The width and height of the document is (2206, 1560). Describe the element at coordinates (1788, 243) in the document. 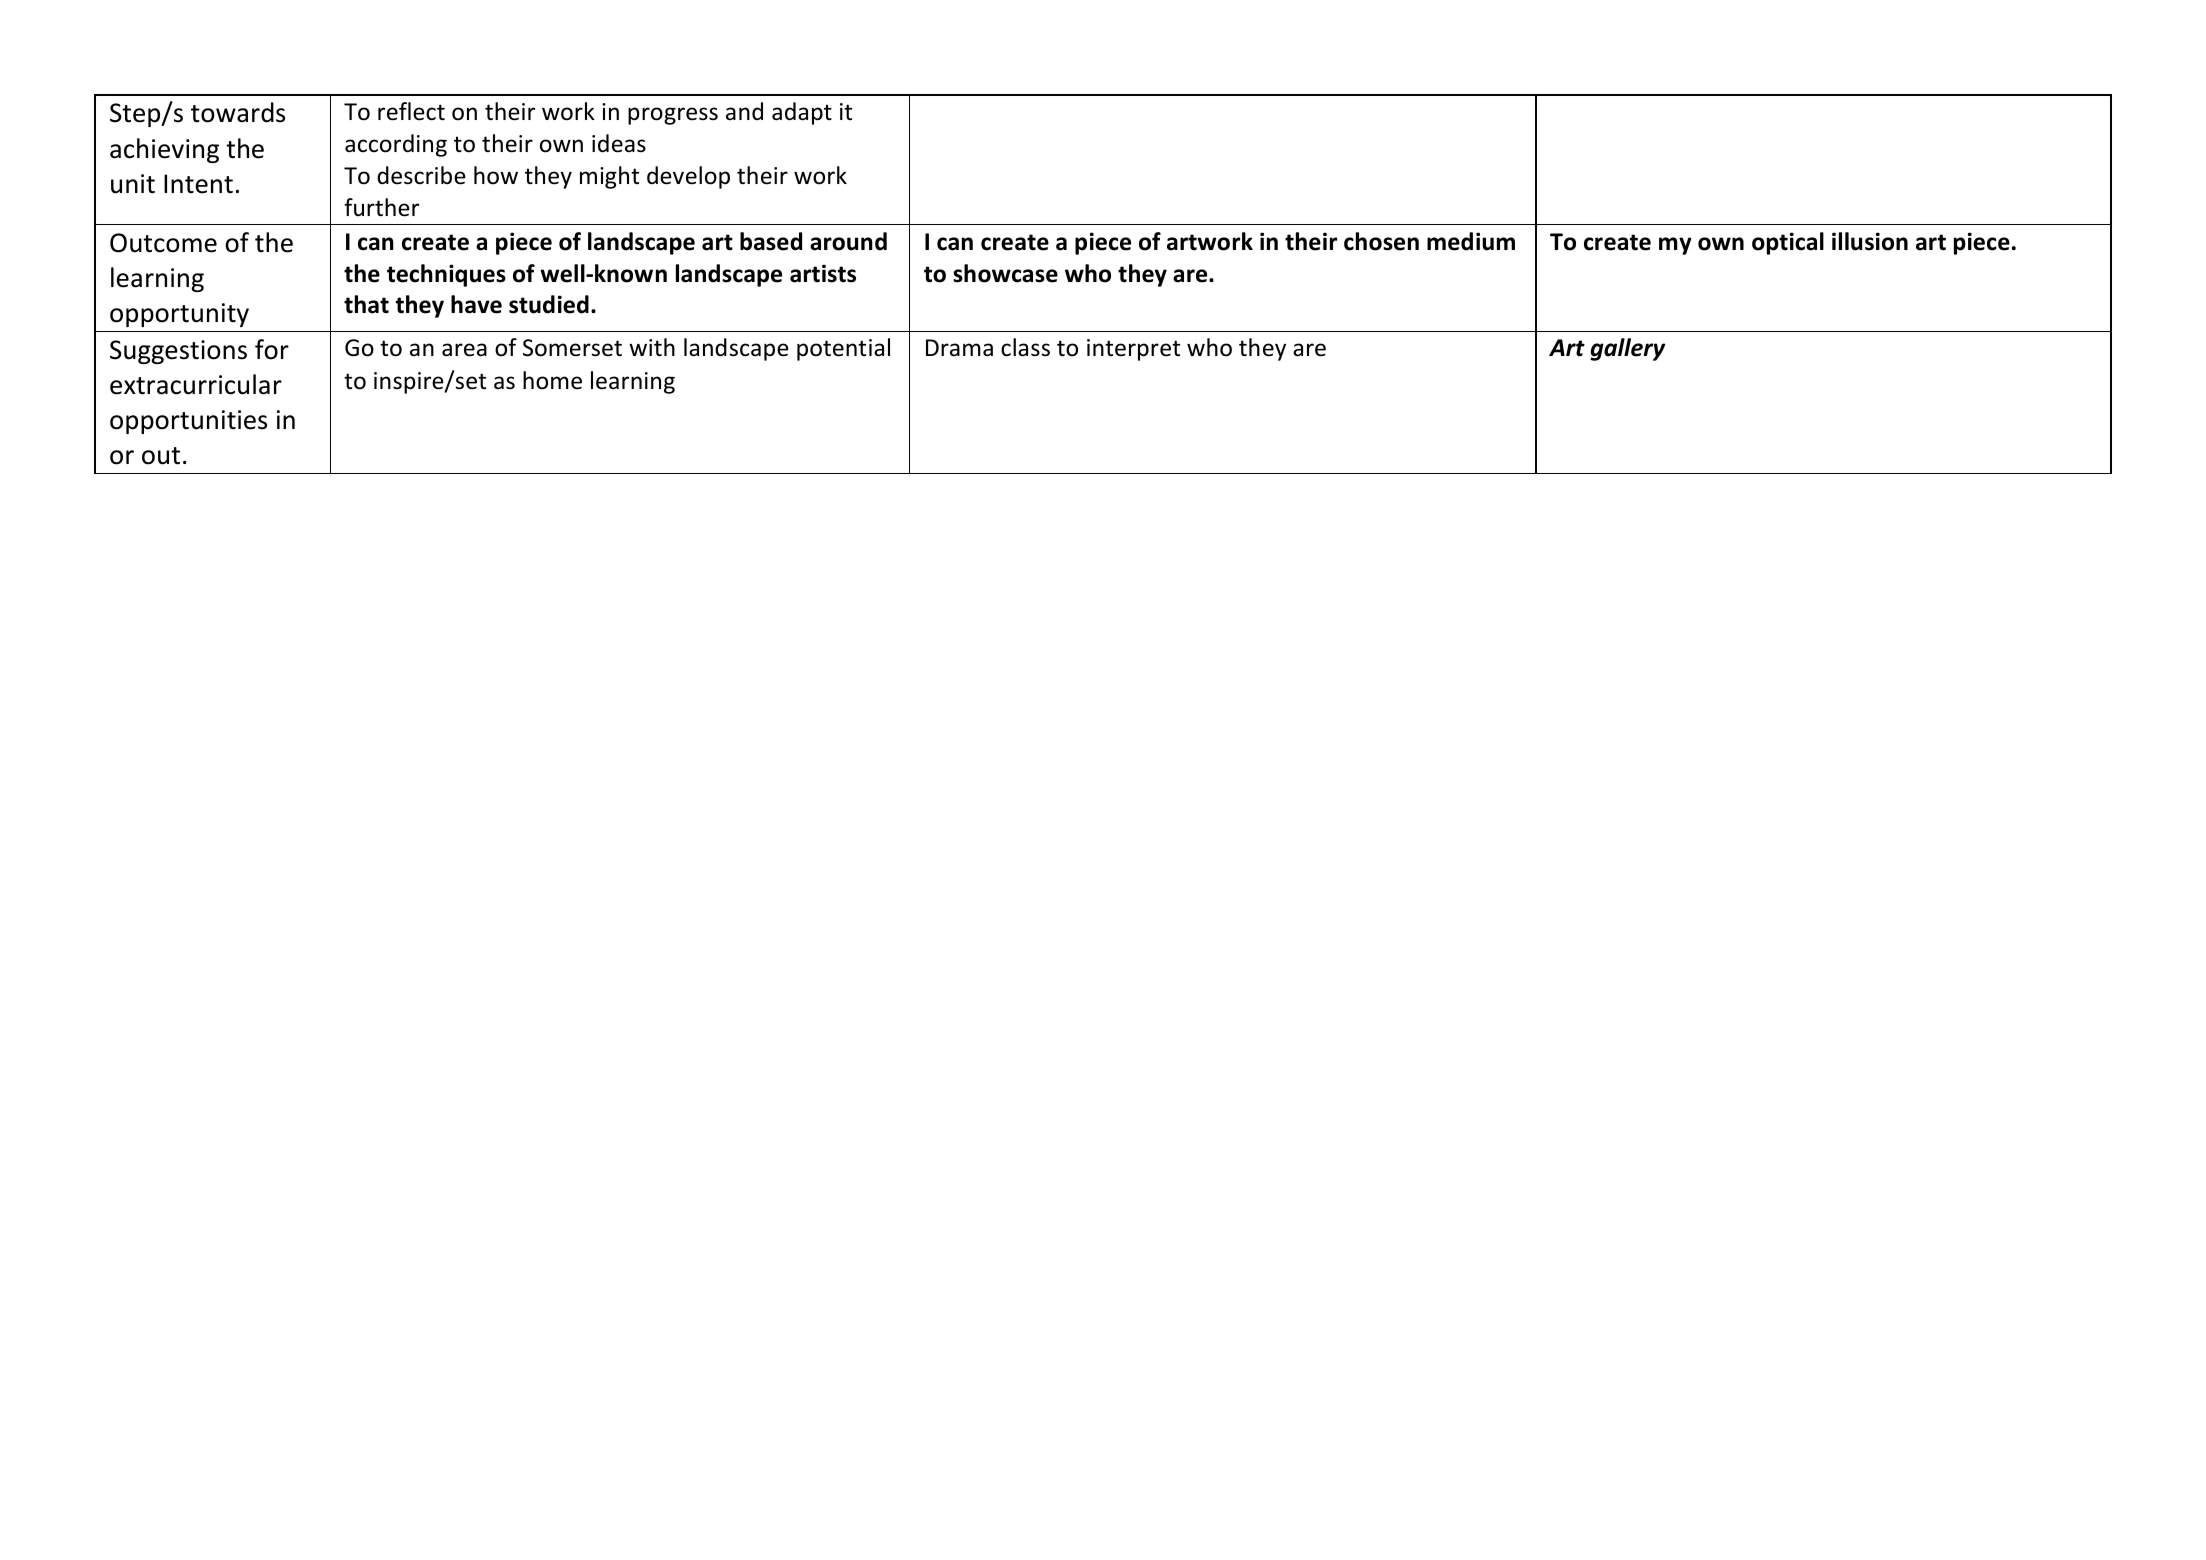

I see `optical` at that location.
